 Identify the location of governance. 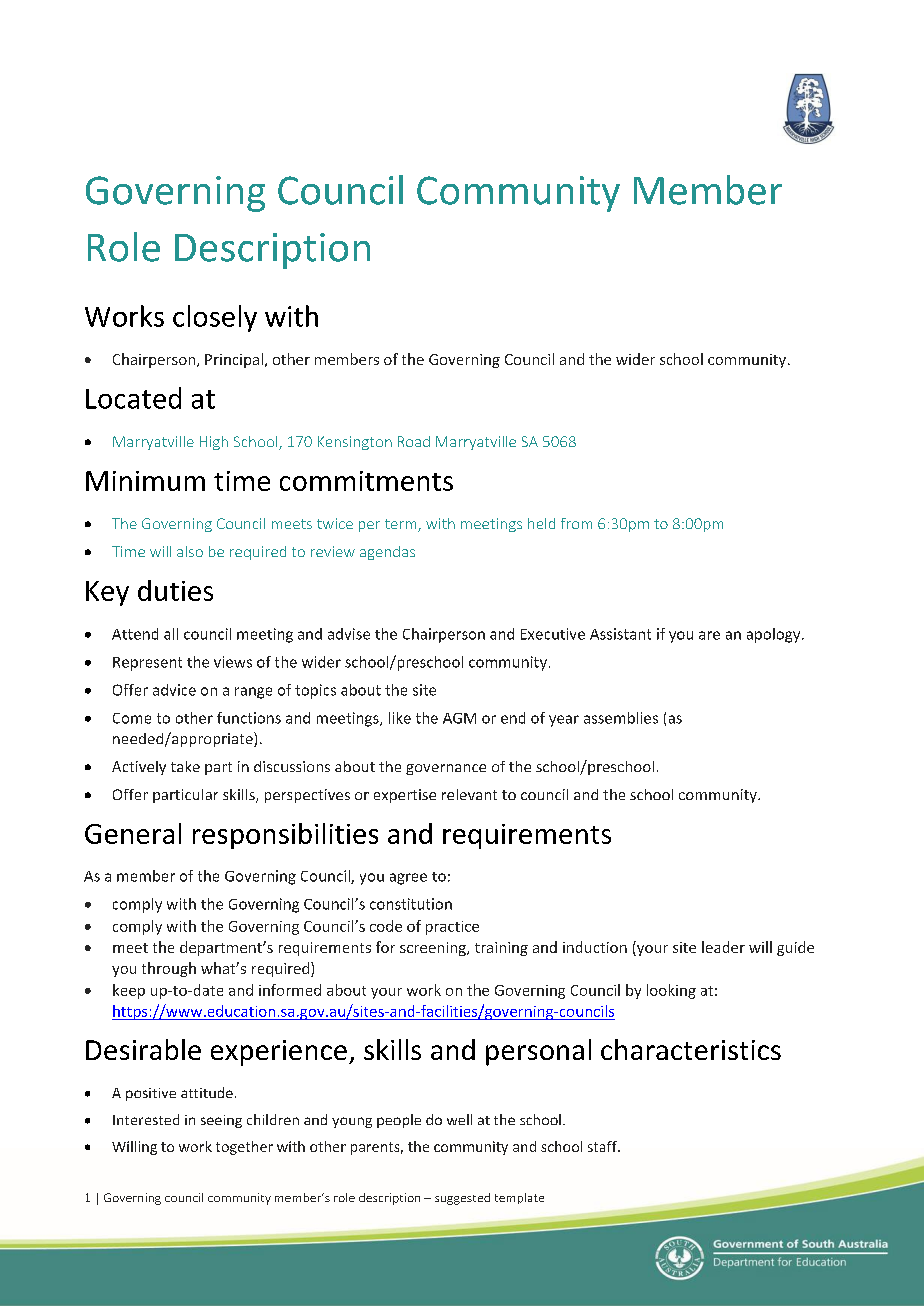
(446, 769).
